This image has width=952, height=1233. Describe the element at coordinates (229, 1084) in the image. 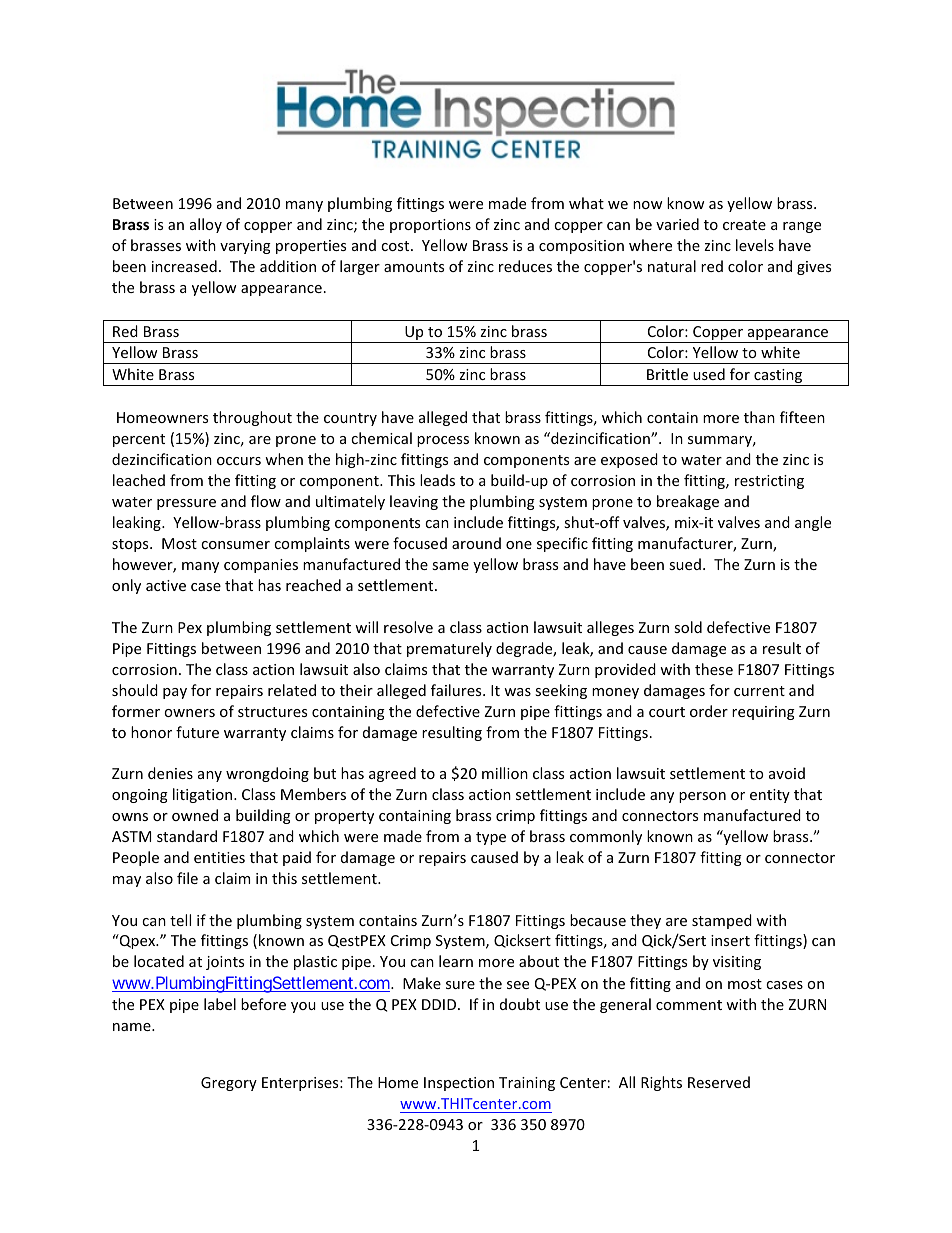

I see `Gregory` at that location.
